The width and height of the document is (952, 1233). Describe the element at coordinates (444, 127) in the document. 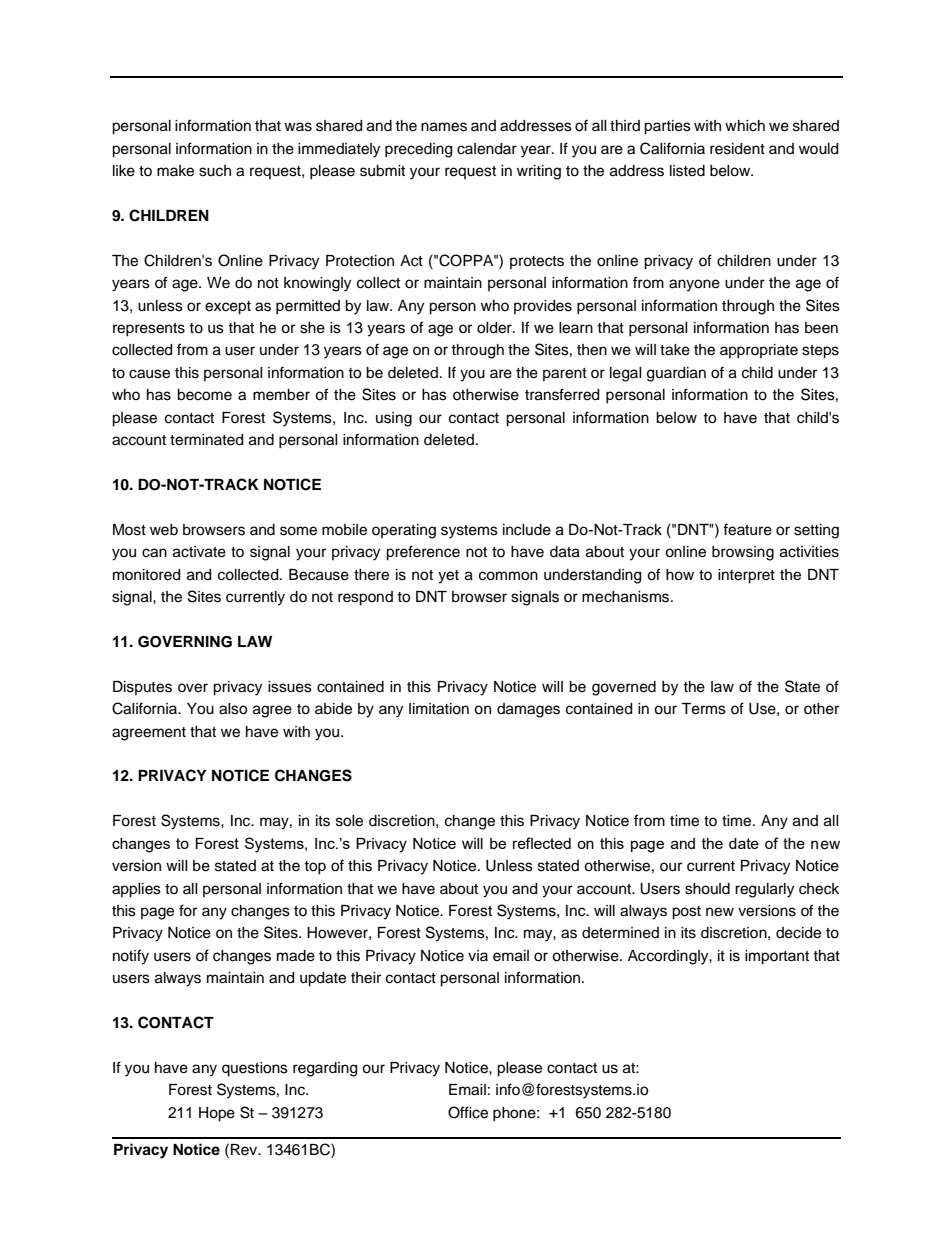

I see `names` at that location.
